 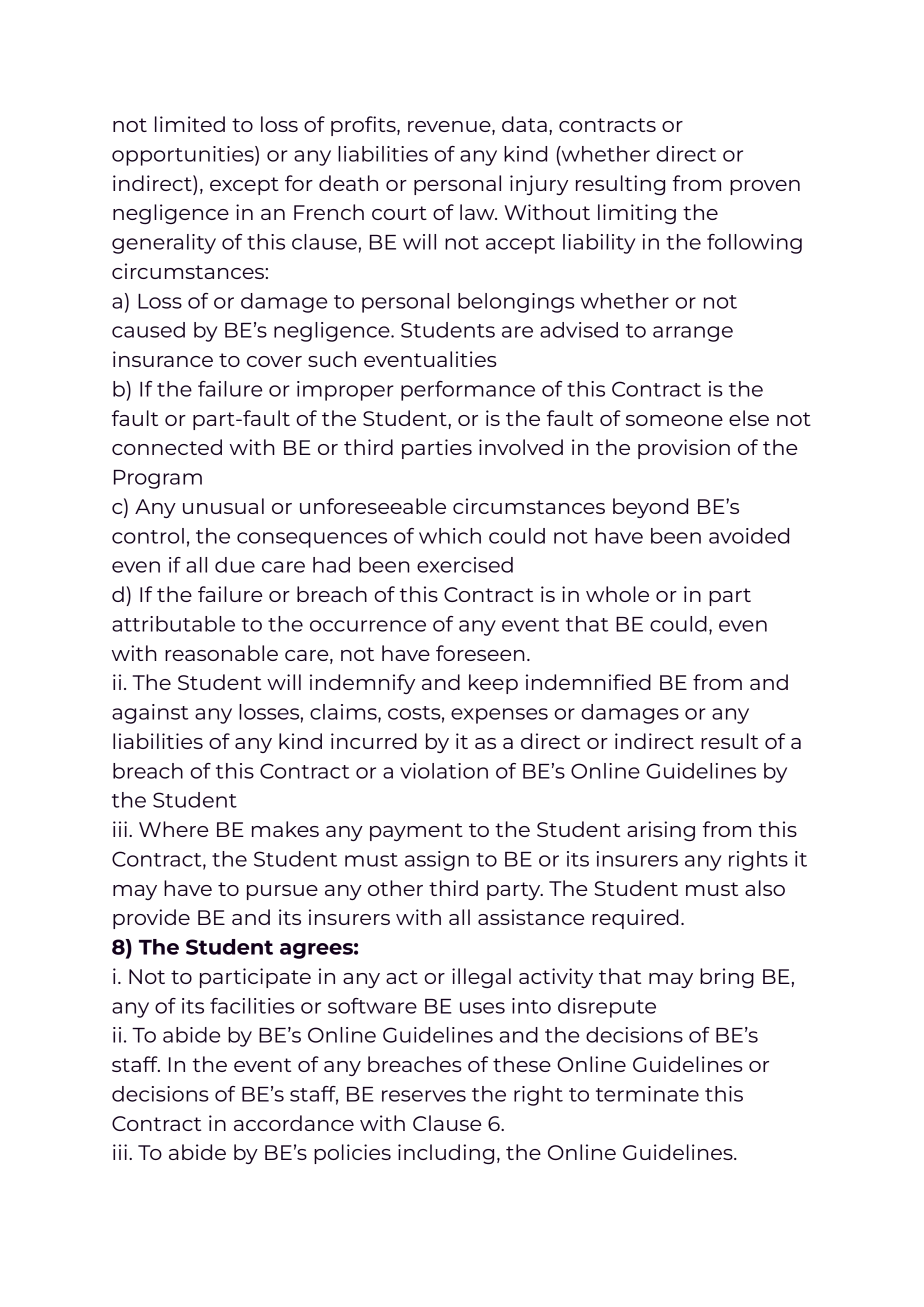 I want to click on accordance, so click(x=294, y=1123).
